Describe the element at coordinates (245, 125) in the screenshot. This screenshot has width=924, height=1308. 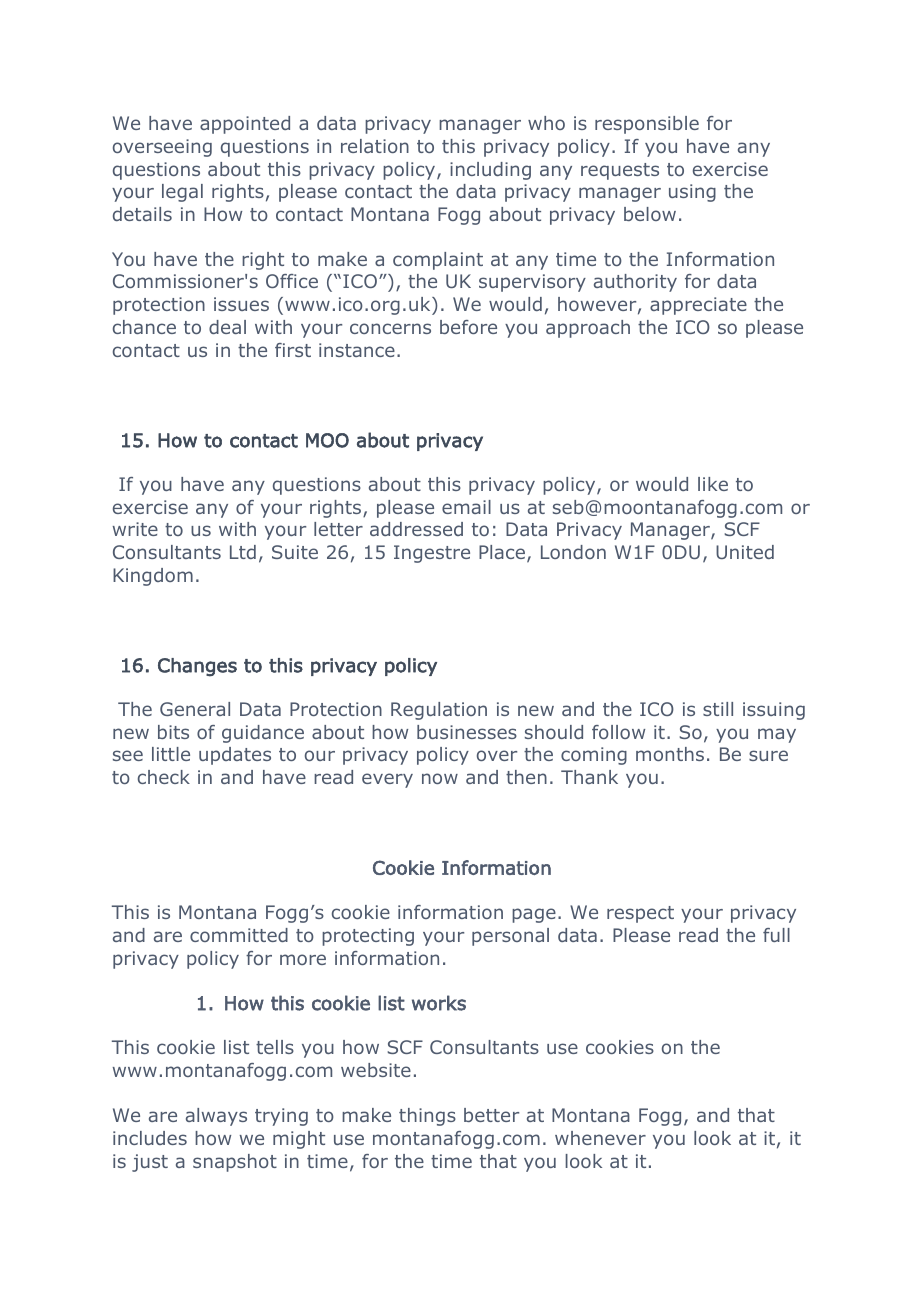
I see `appointed` at that location.
